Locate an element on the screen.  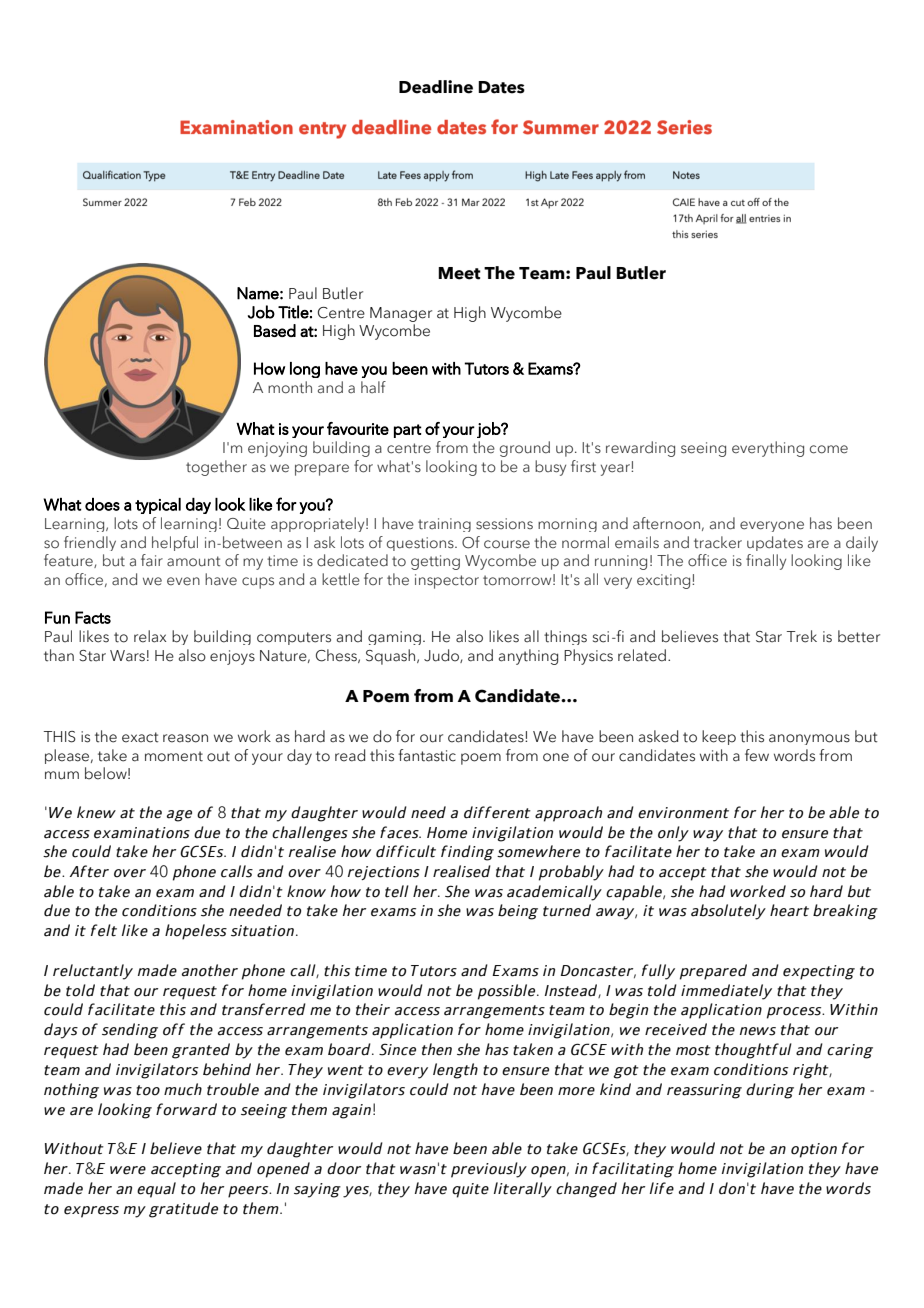
Based is located at coordinates (275, 330).
